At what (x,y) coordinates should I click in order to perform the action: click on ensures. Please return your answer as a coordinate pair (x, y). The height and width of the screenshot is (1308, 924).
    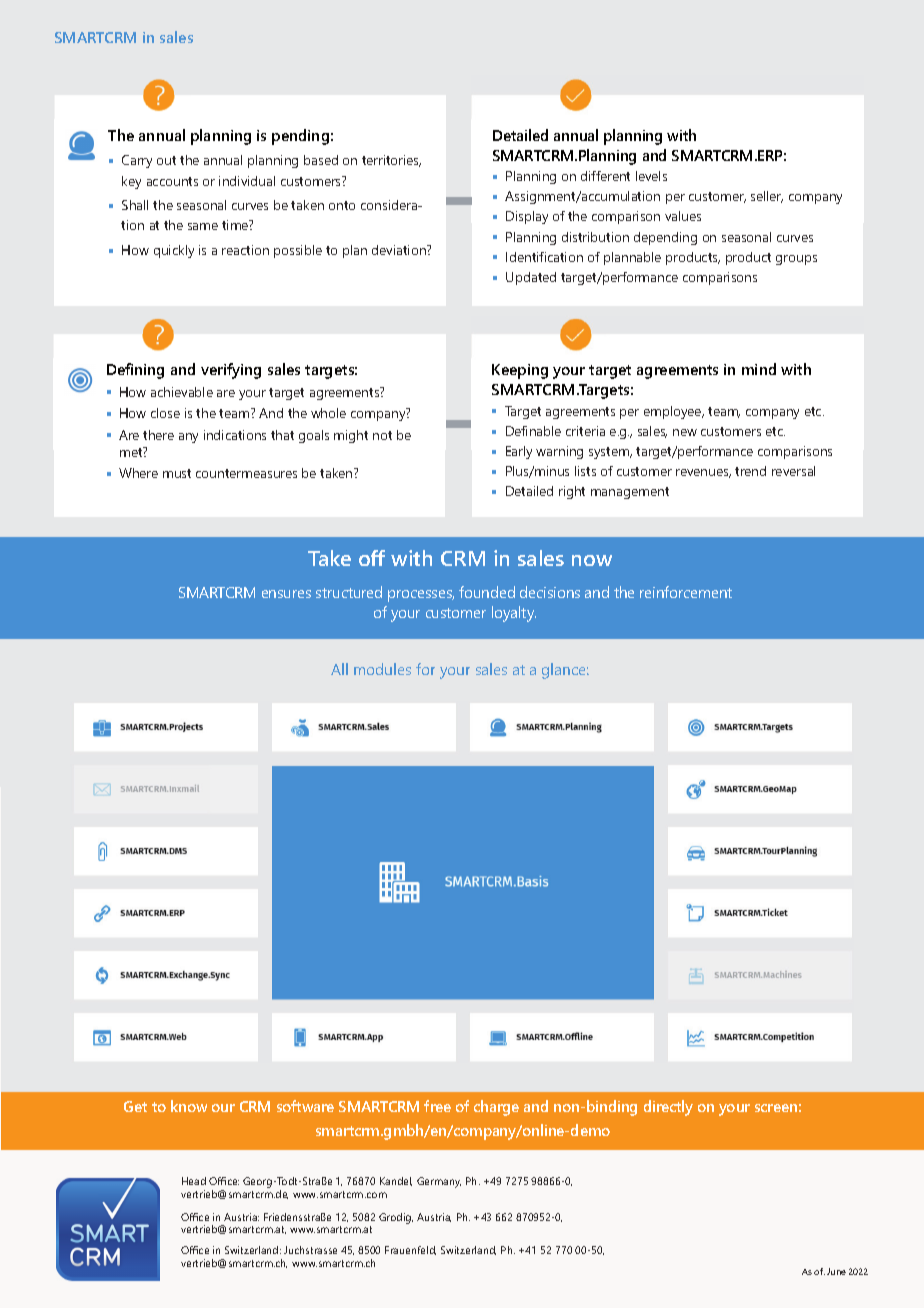
    Looking at the image, I should click on (286, 594).
